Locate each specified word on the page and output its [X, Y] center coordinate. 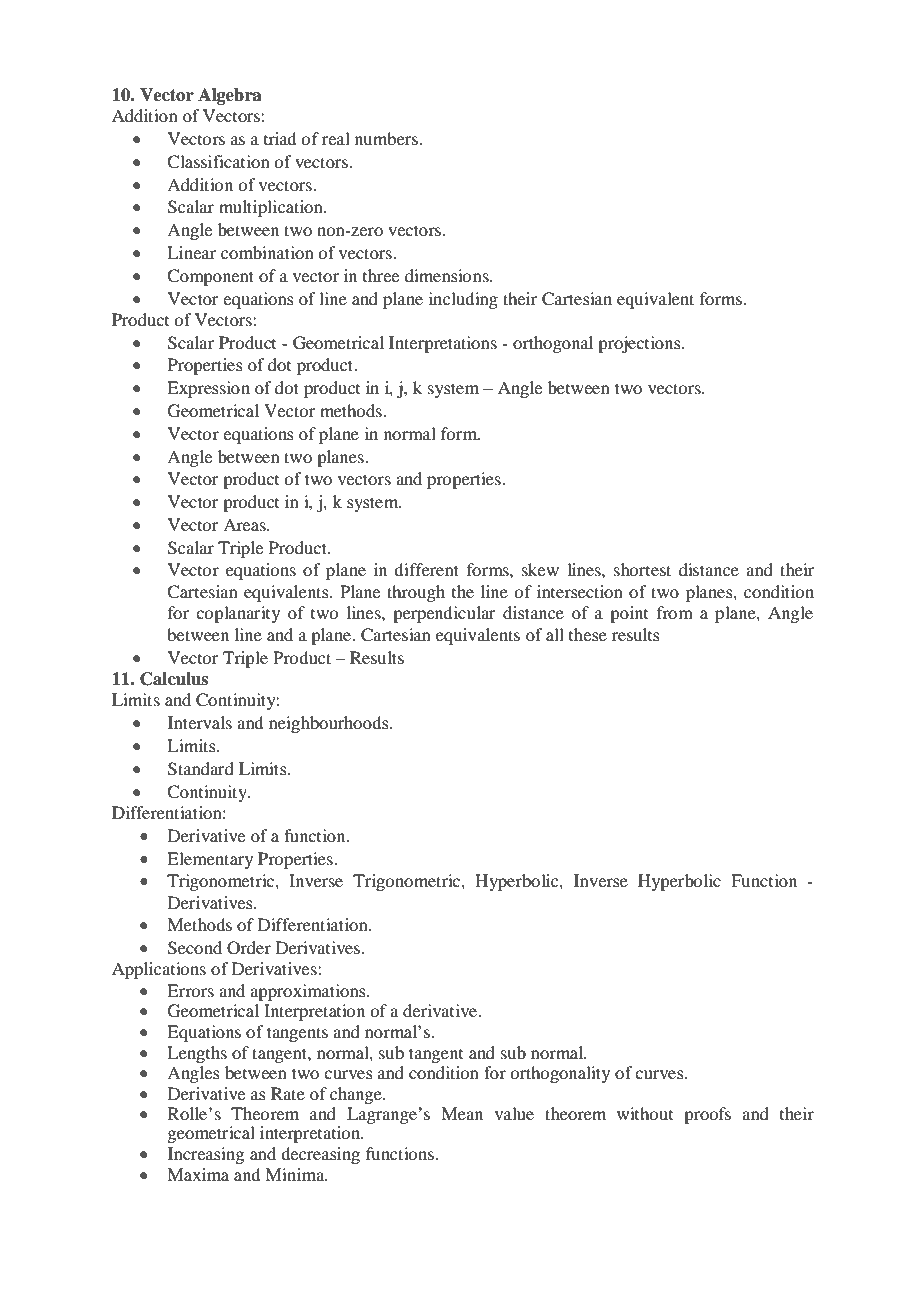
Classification [218, 162]
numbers [388, 138]
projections [640, 344]
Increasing [206, 1155]
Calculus [174, 679]
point [629, 614]
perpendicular [444, 614]
